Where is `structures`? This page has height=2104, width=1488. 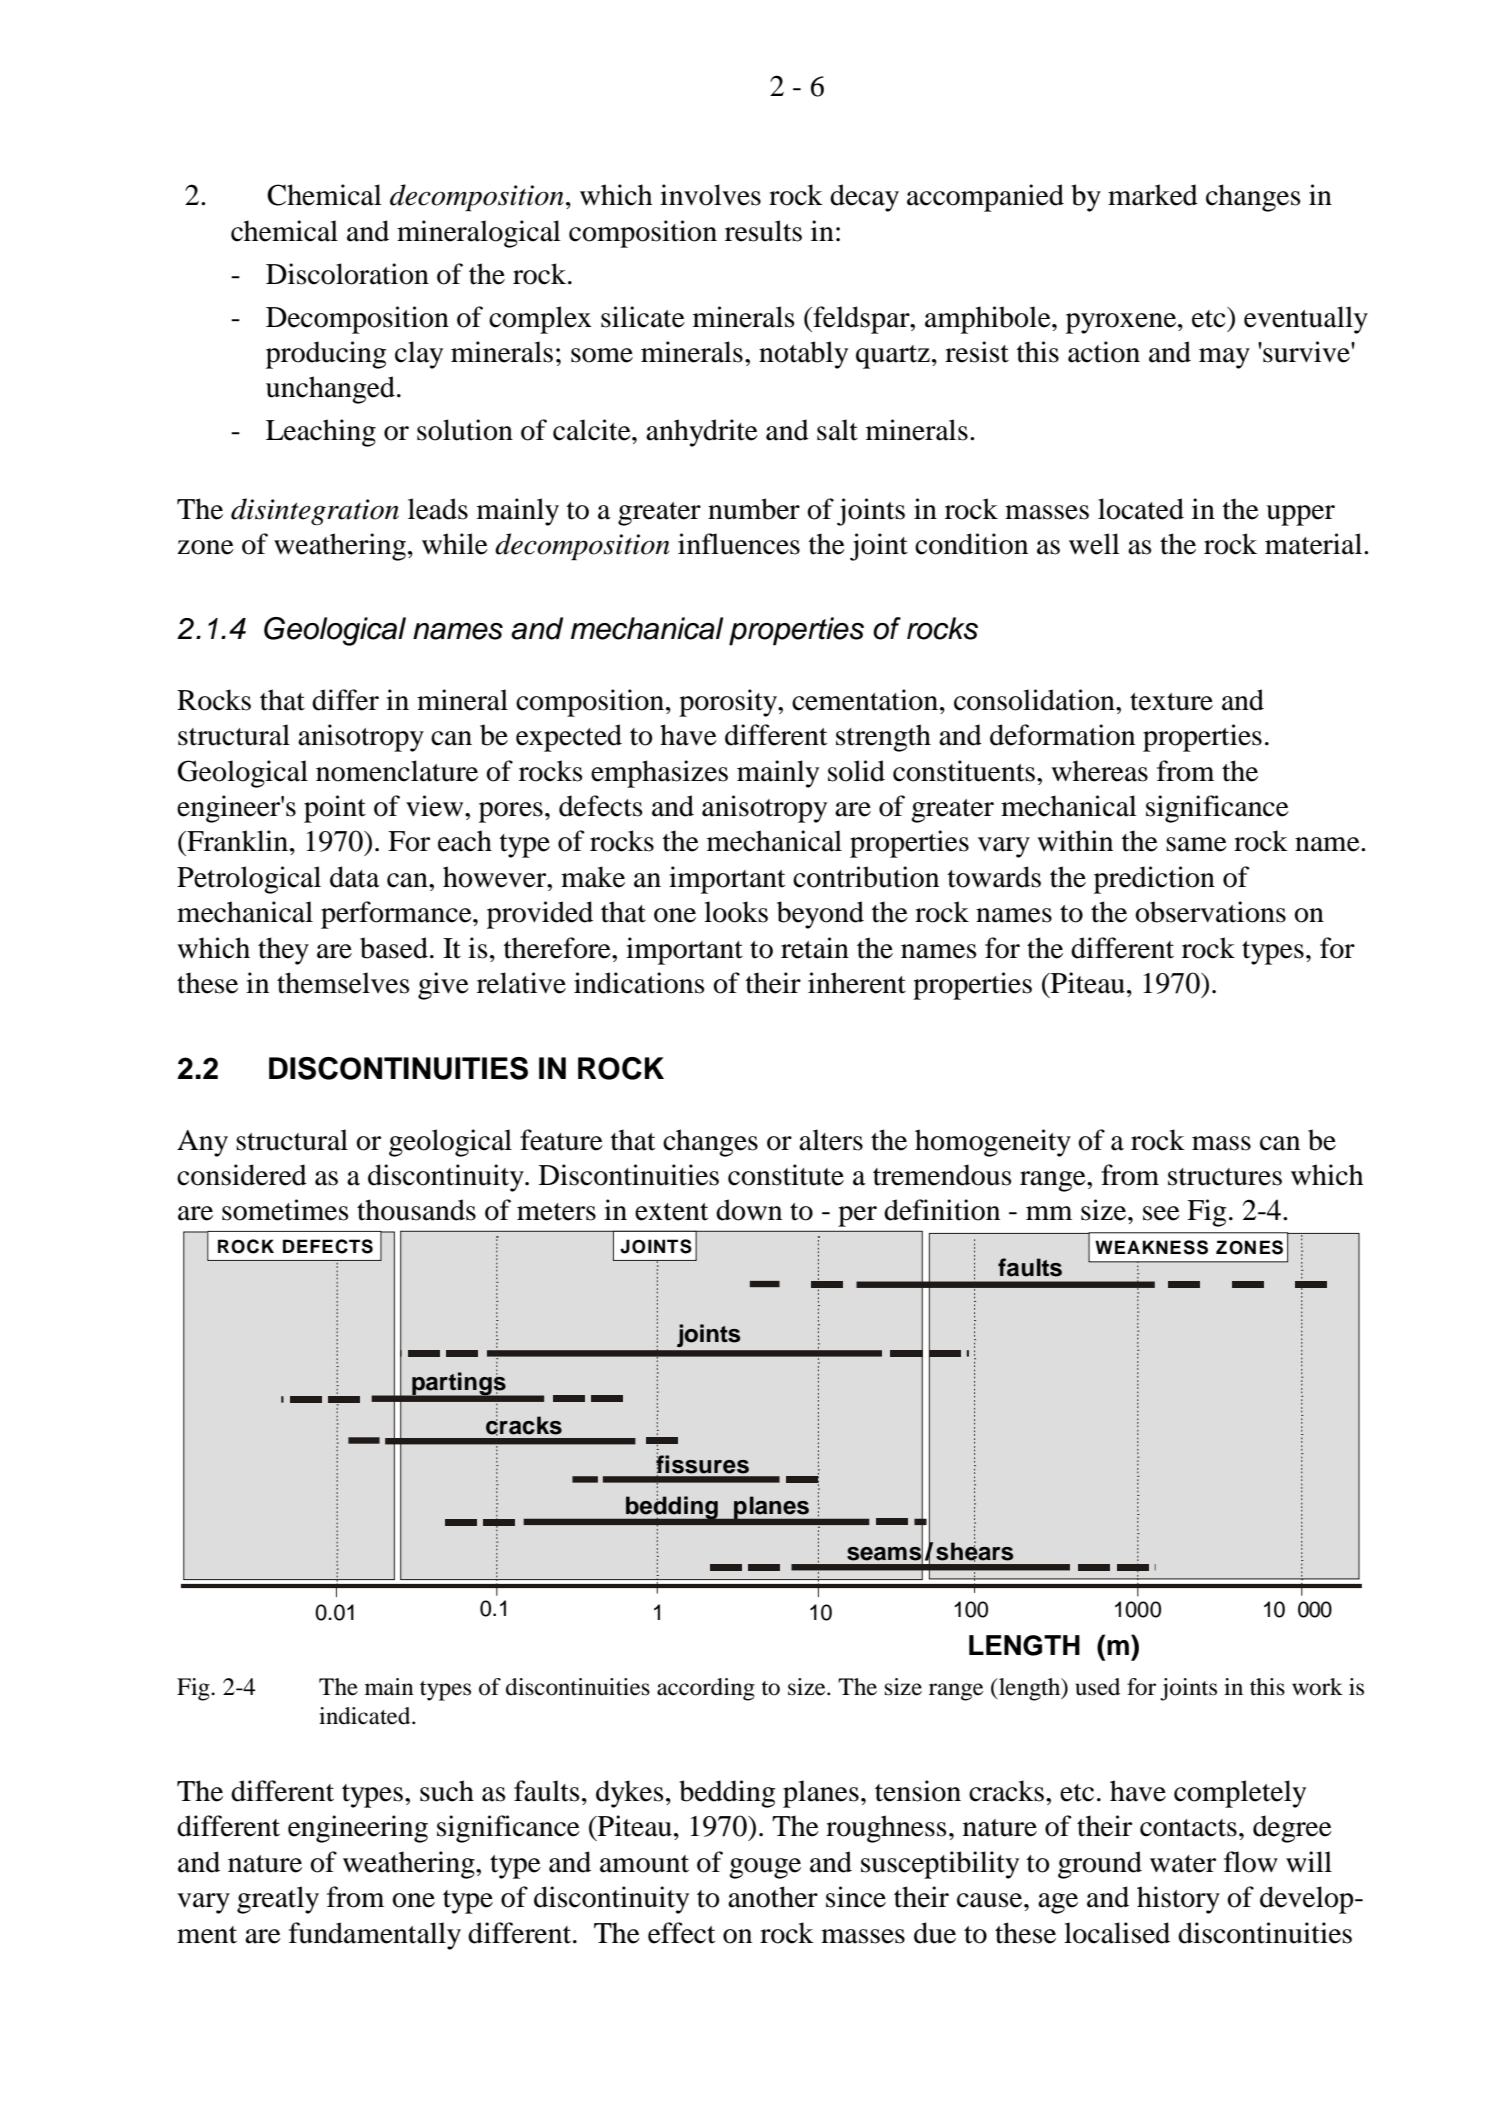
structures is located at coordinates (1225, 1177).
